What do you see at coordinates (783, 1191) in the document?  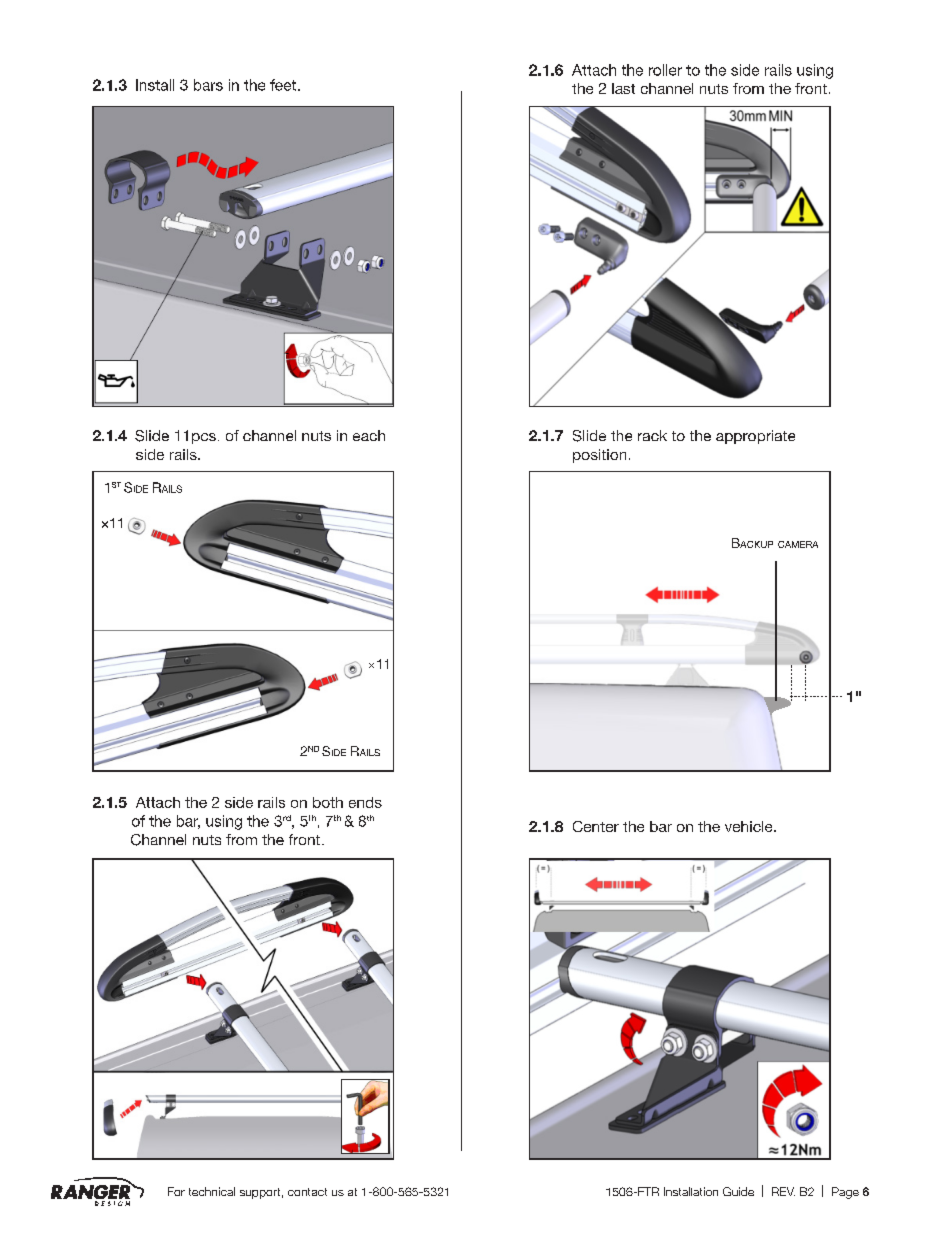 I see `REV` at bounding box center [783, 1191].
